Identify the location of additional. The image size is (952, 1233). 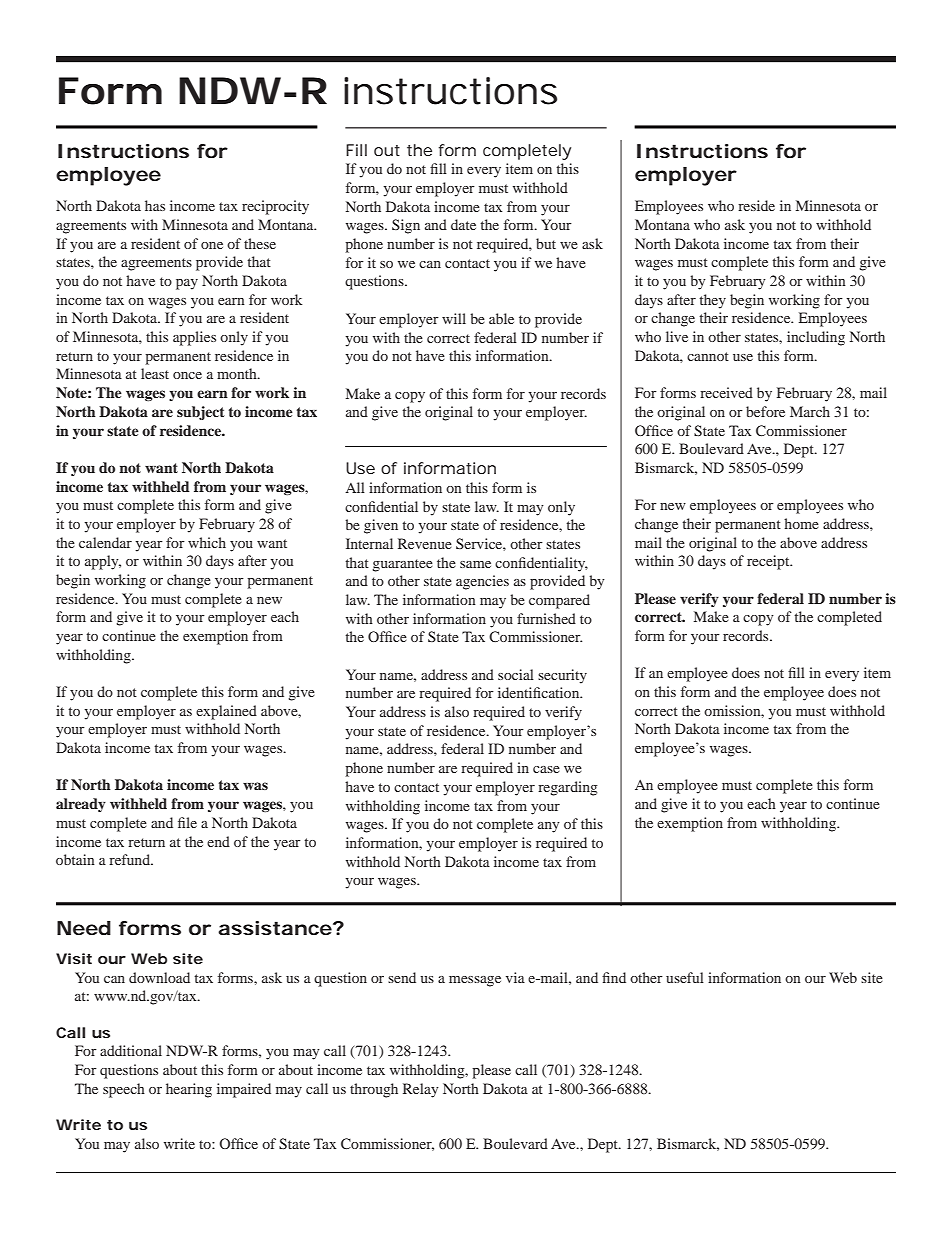
(131, 1050).
